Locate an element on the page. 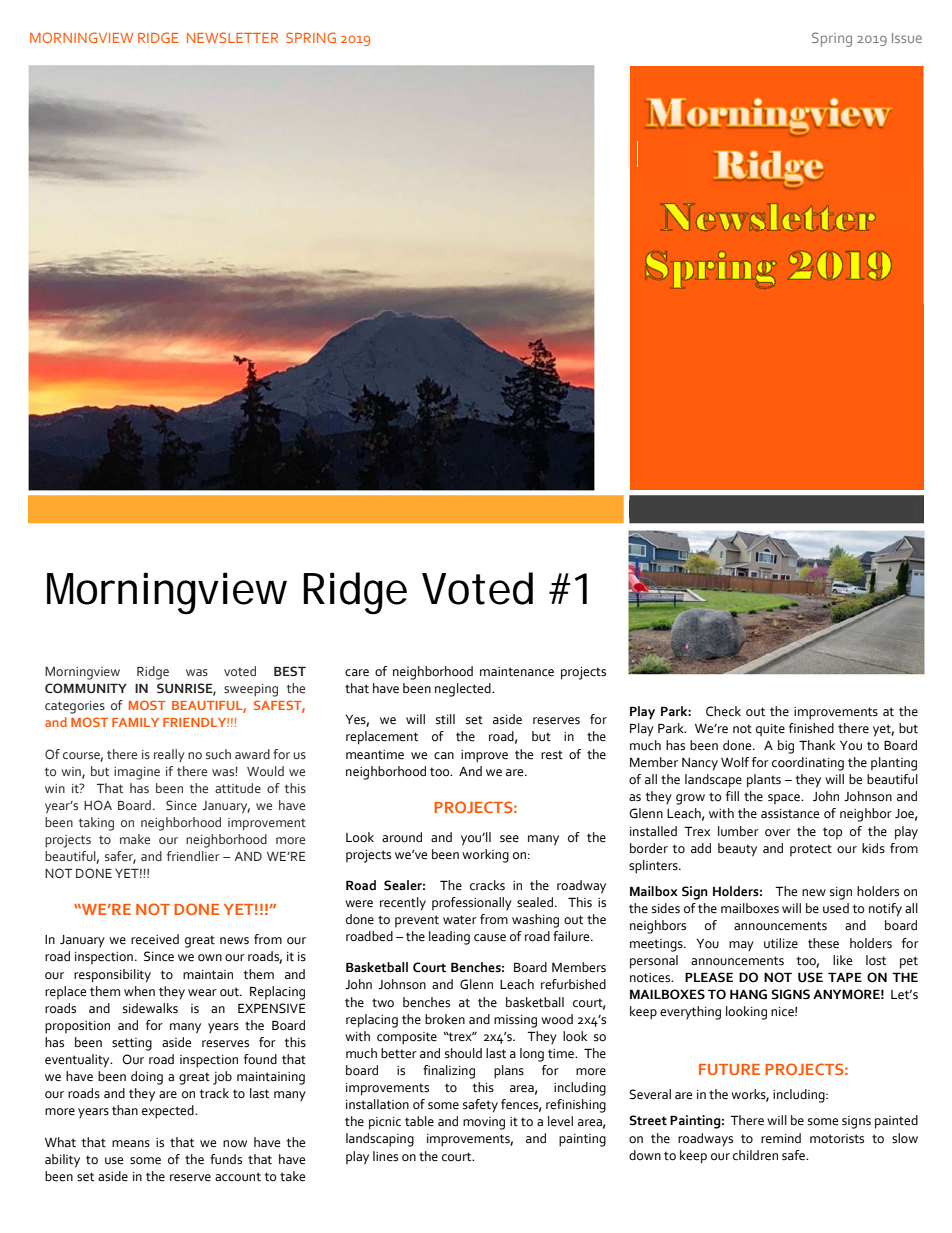 Image resolution: width=952 pixels, height=1233 pixels. Check is located at coordinates (723, 711).
